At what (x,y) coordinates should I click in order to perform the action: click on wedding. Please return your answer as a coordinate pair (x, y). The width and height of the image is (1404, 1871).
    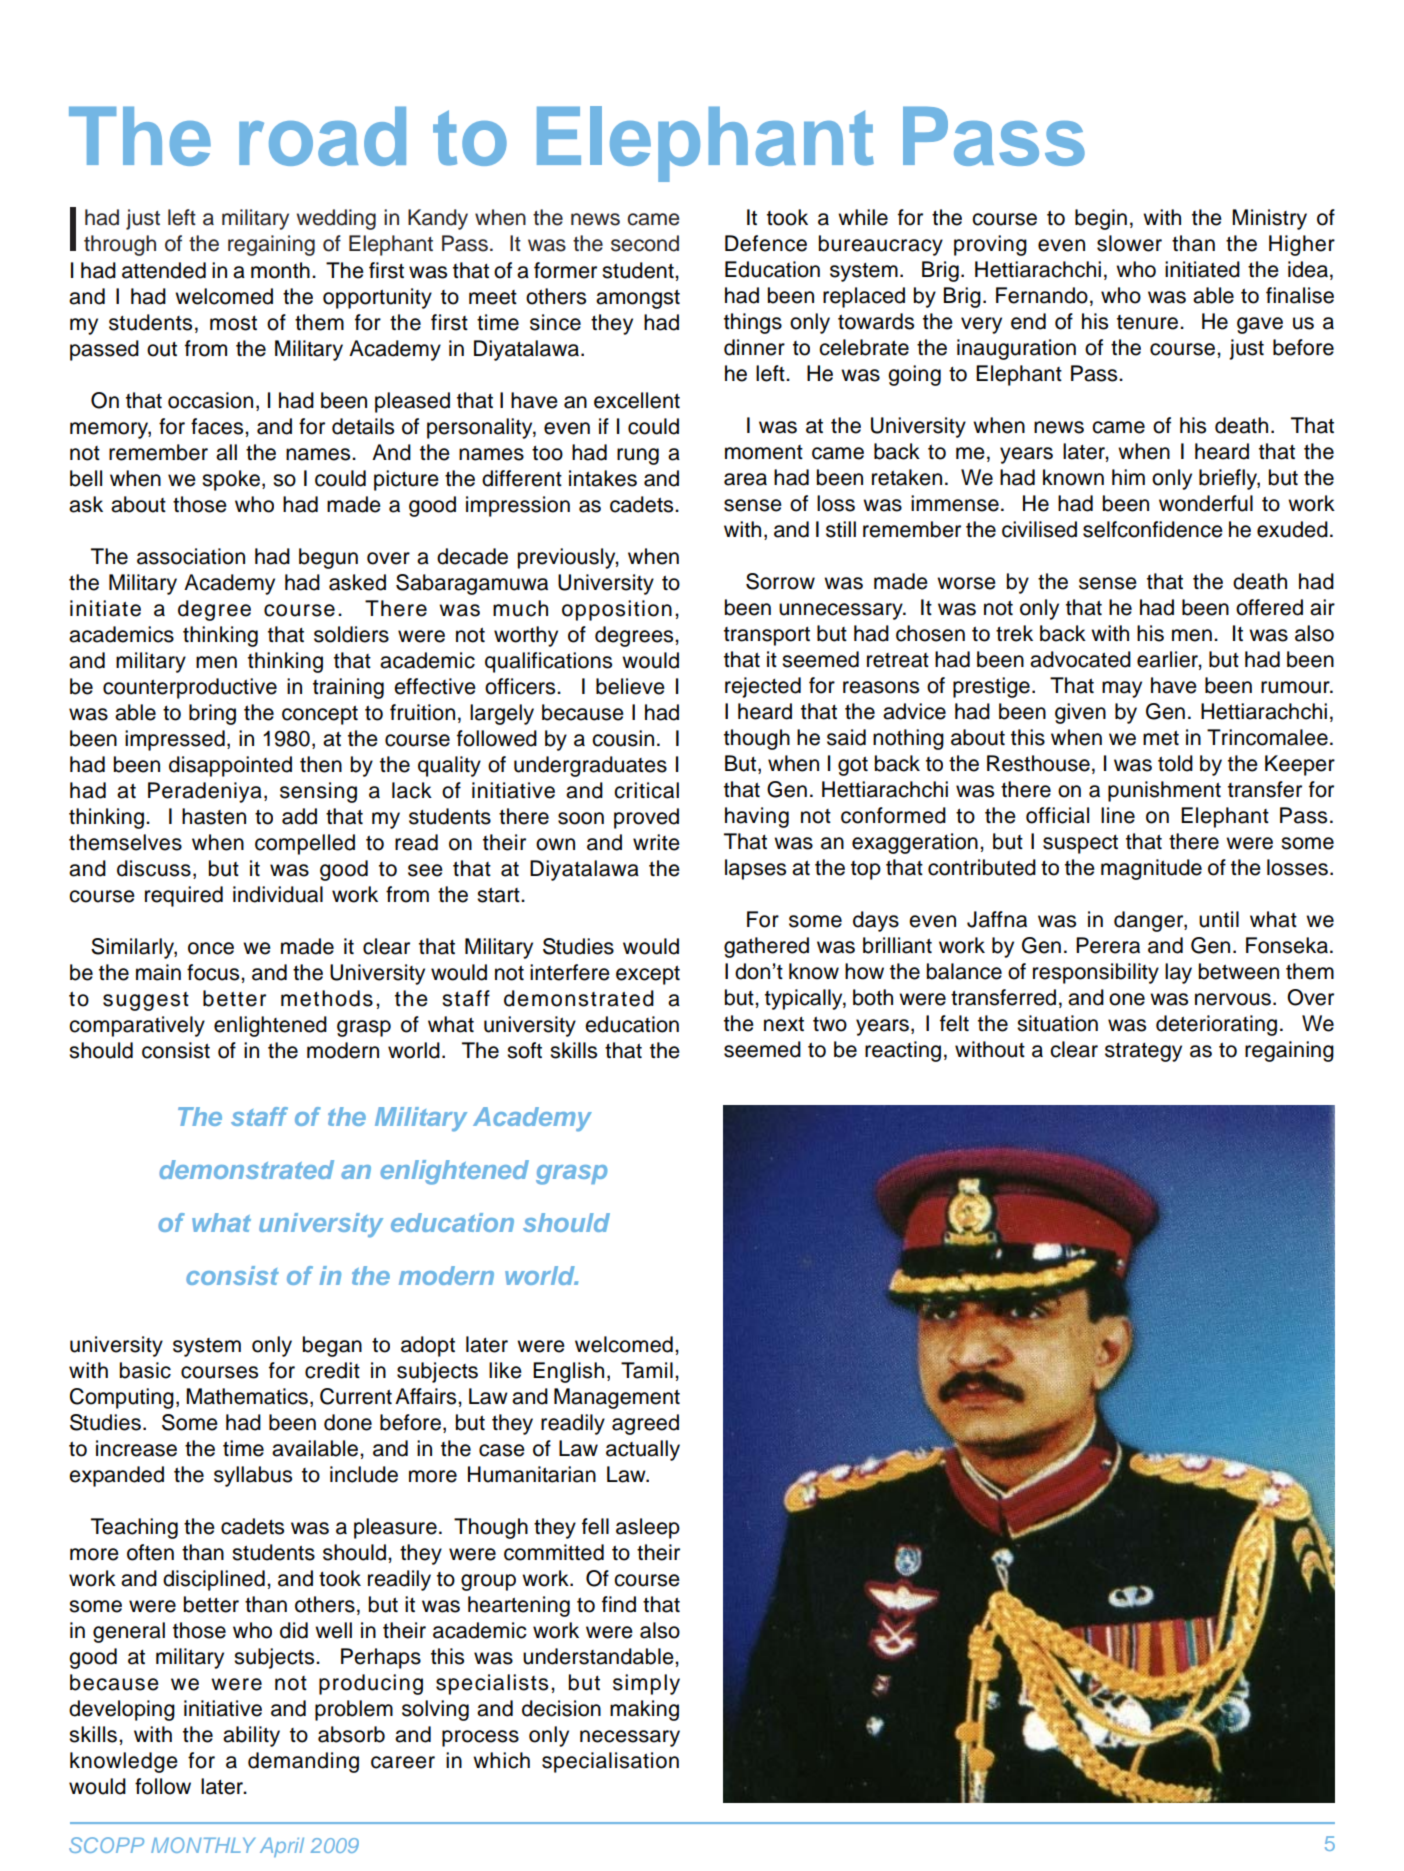
    Looking at the image, I should click on (336, 219).
